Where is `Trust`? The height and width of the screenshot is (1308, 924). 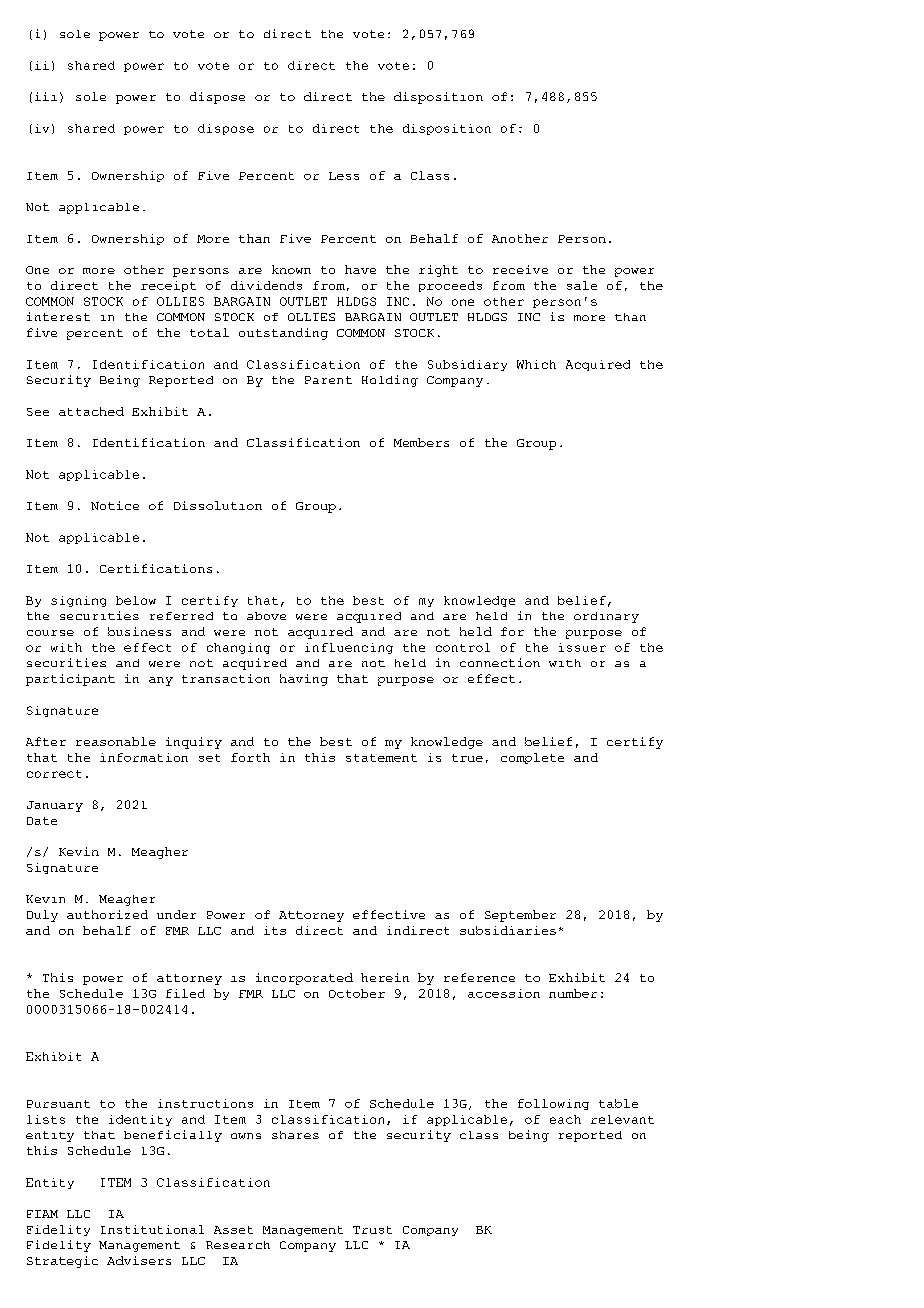 Trust is located at coordinates (372, 1230).
